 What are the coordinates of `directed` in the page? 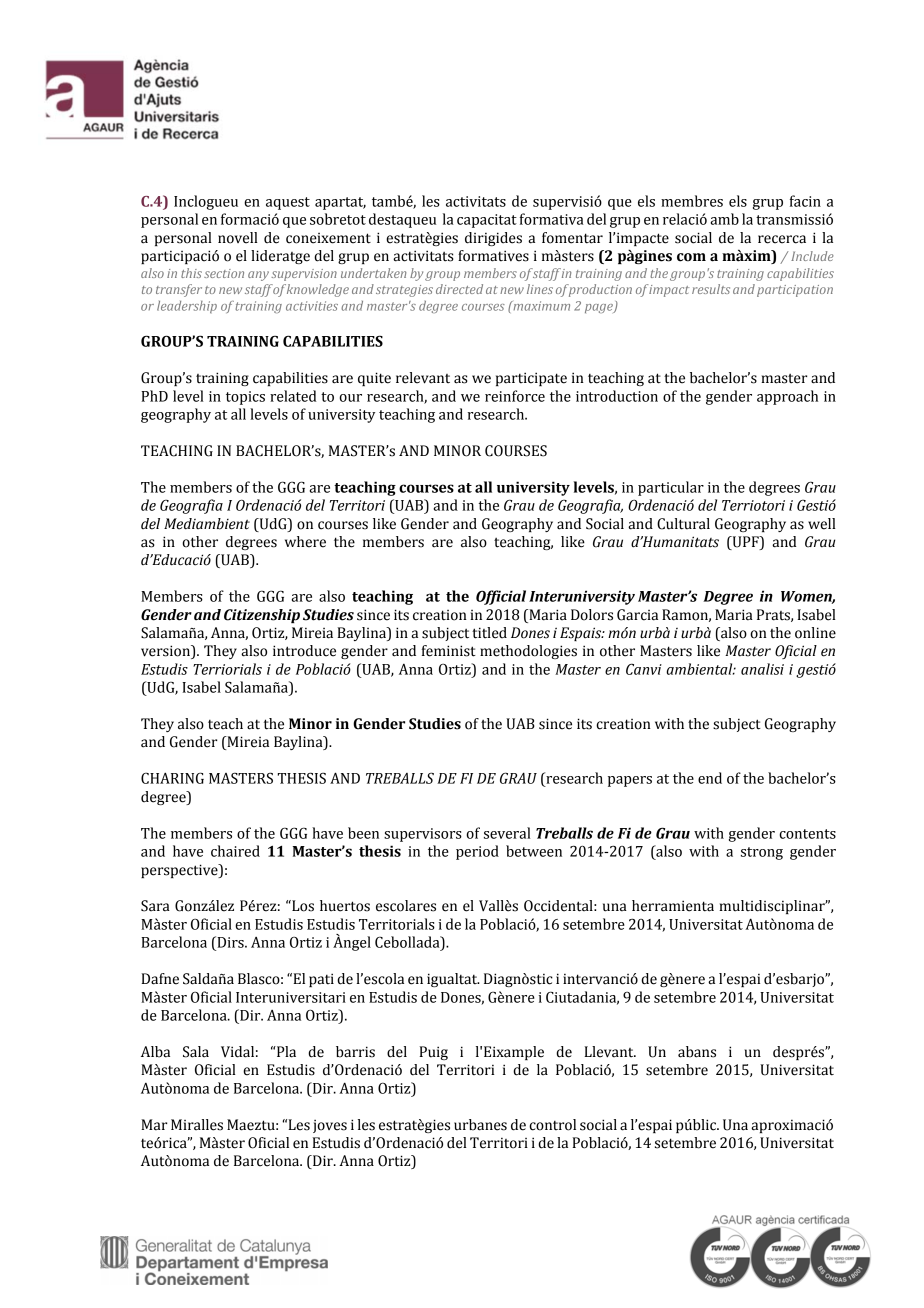 It's located at (459, 289).
